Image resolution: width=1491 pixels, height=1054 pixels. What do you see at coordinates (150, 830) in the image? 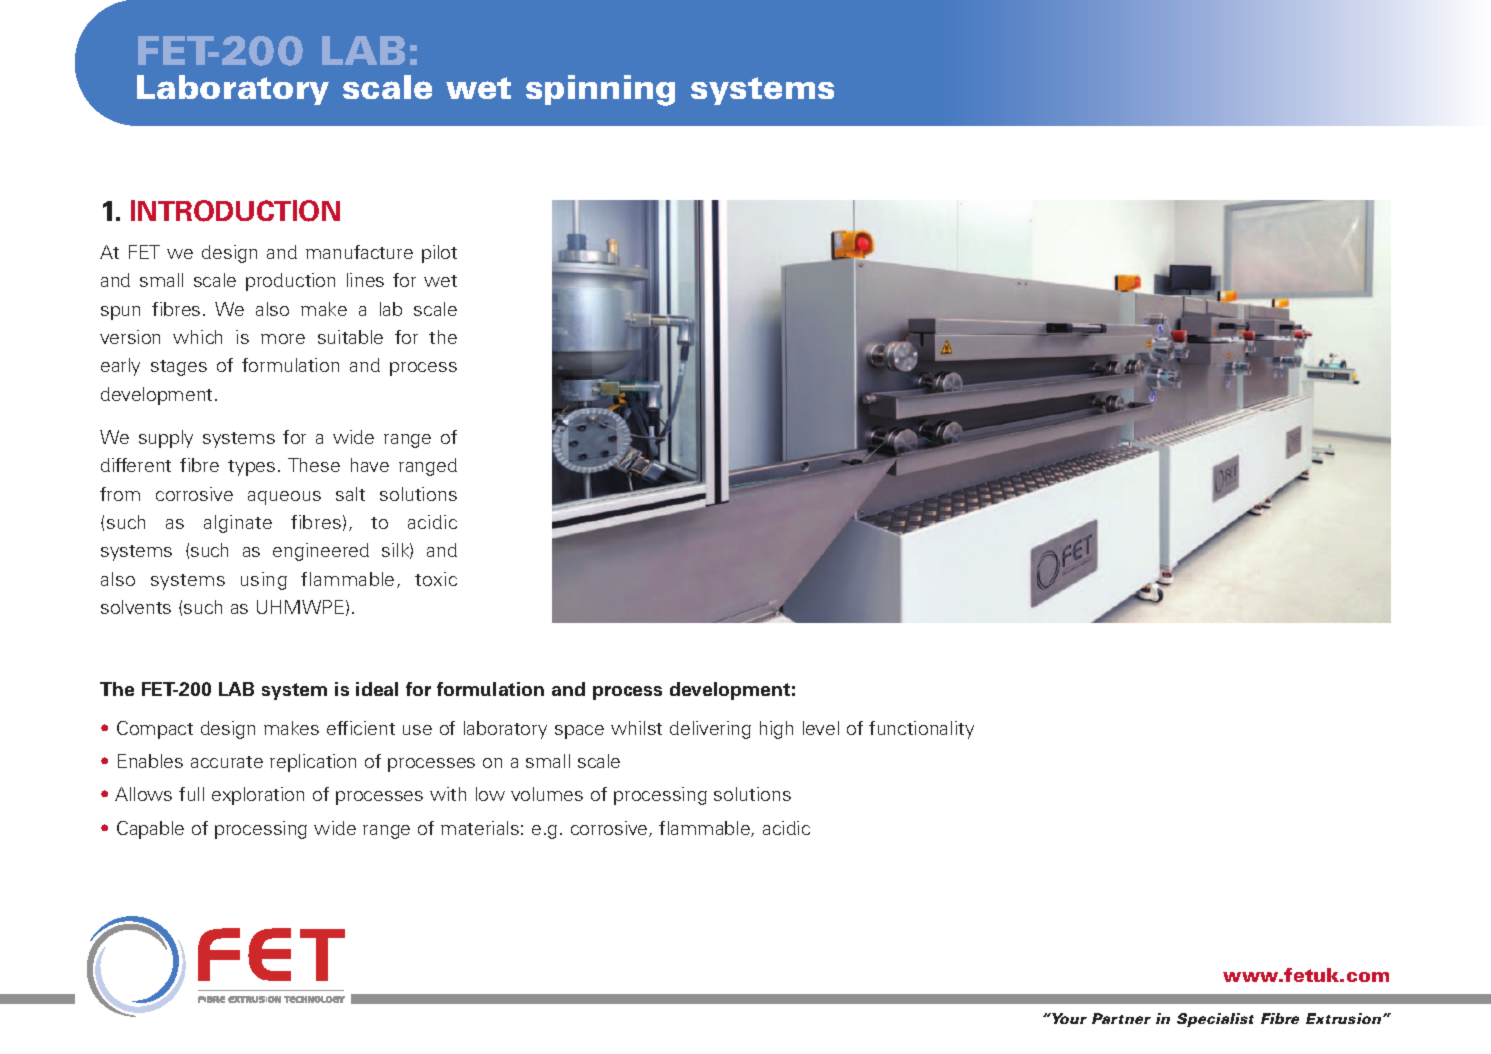
I see `Capable` at bounding box center [150, 830].
